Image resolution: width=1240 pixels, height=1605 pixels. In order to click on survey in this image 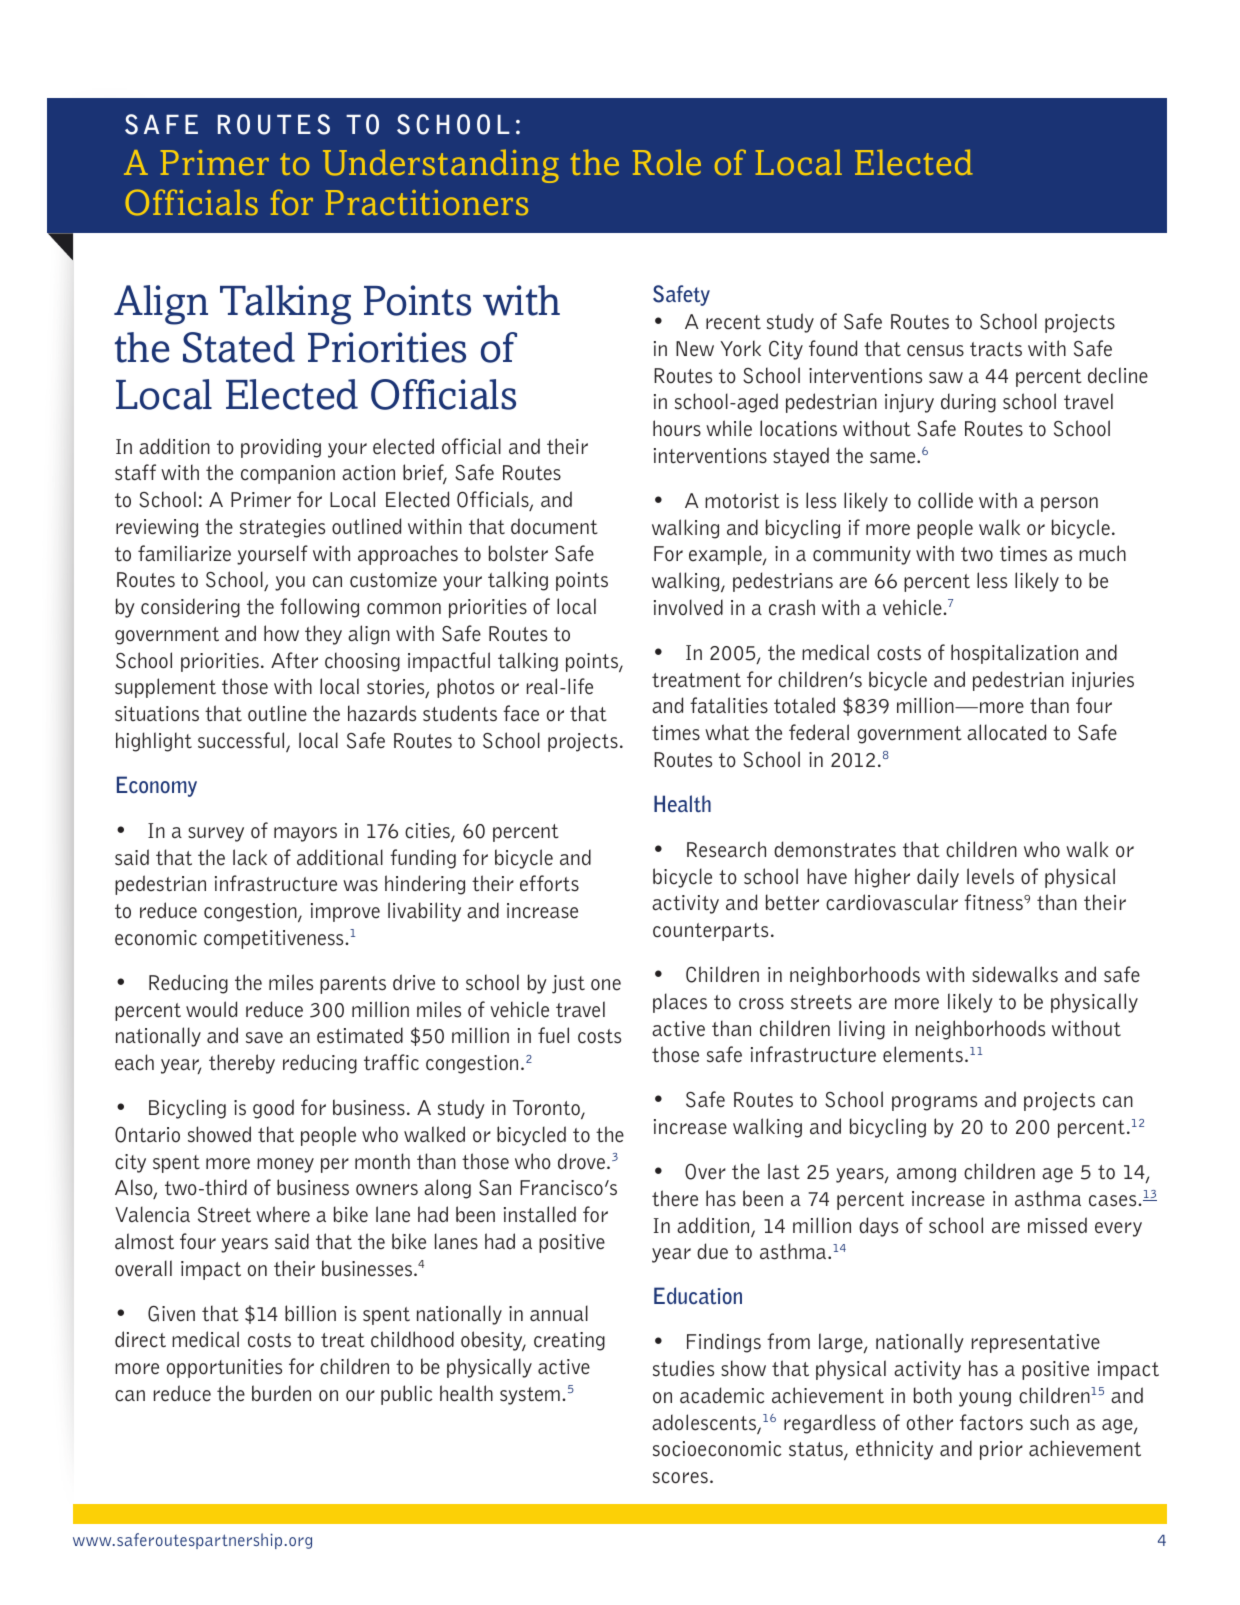, I will do `click(216, 834)`.
